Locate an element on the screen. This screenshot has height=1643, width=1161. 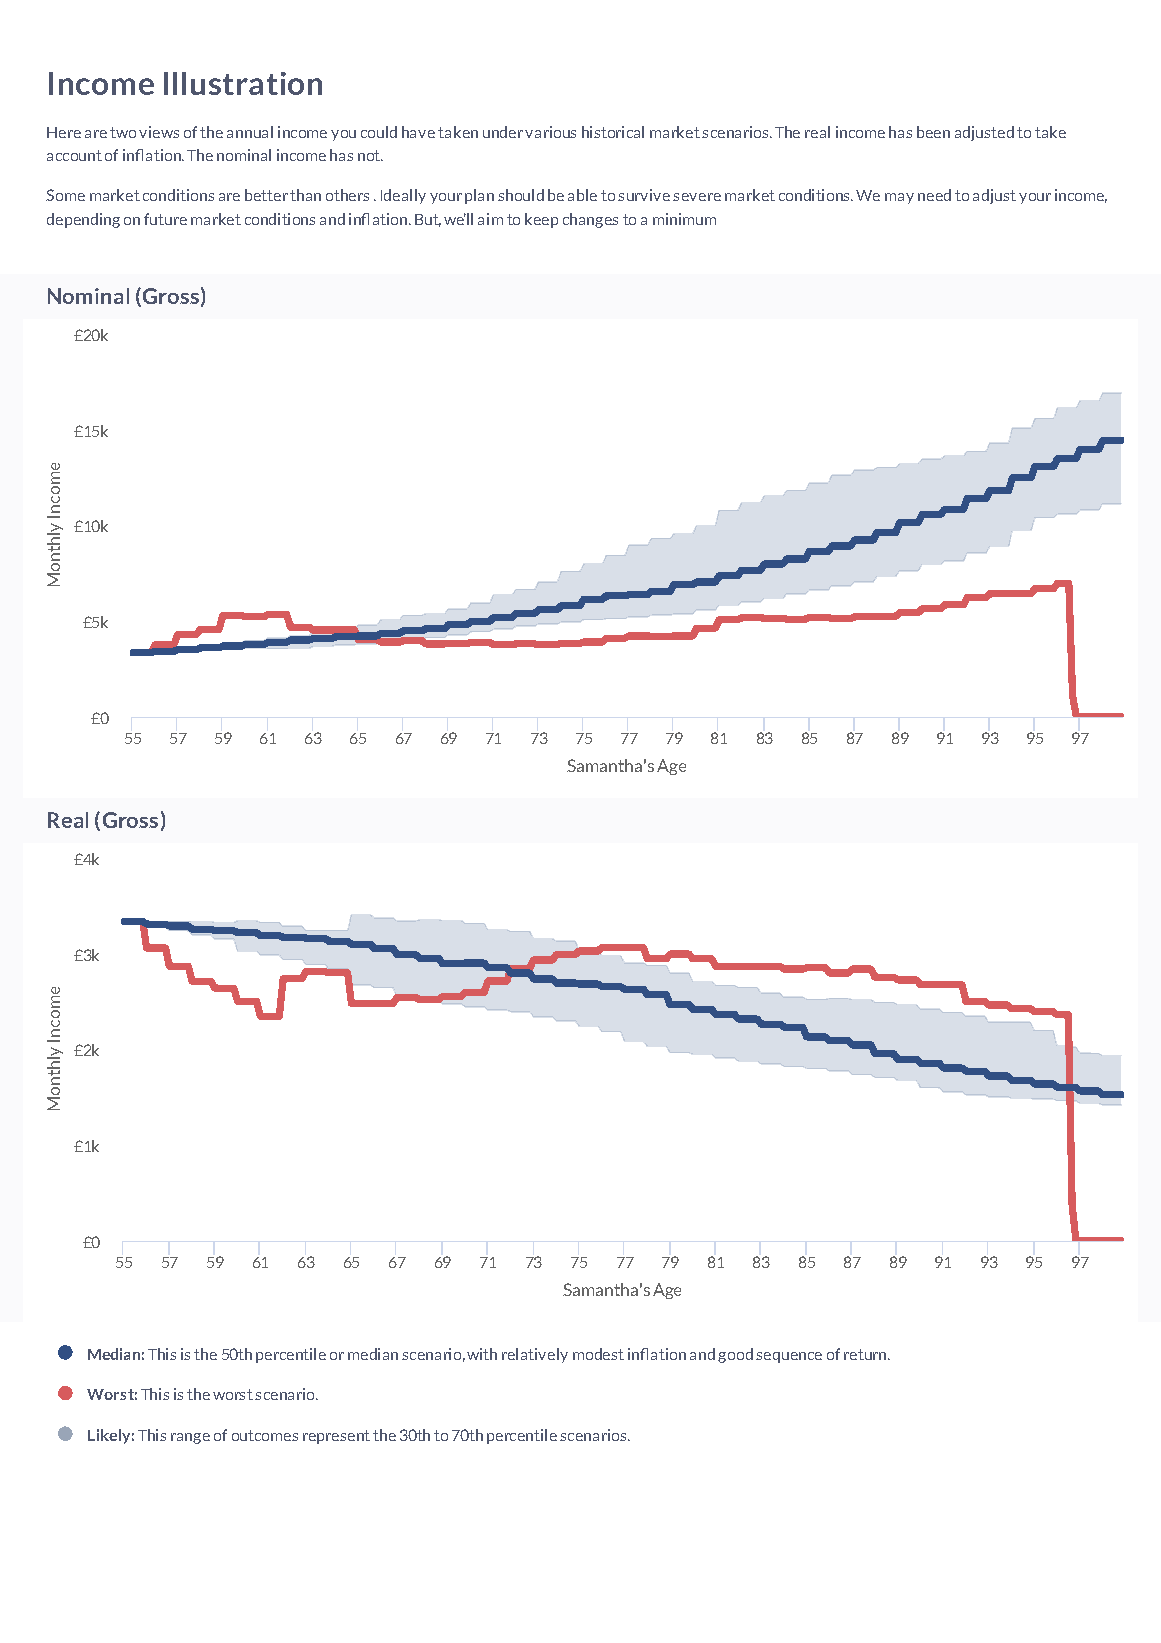
keep is located at coordinates (541, 220).
